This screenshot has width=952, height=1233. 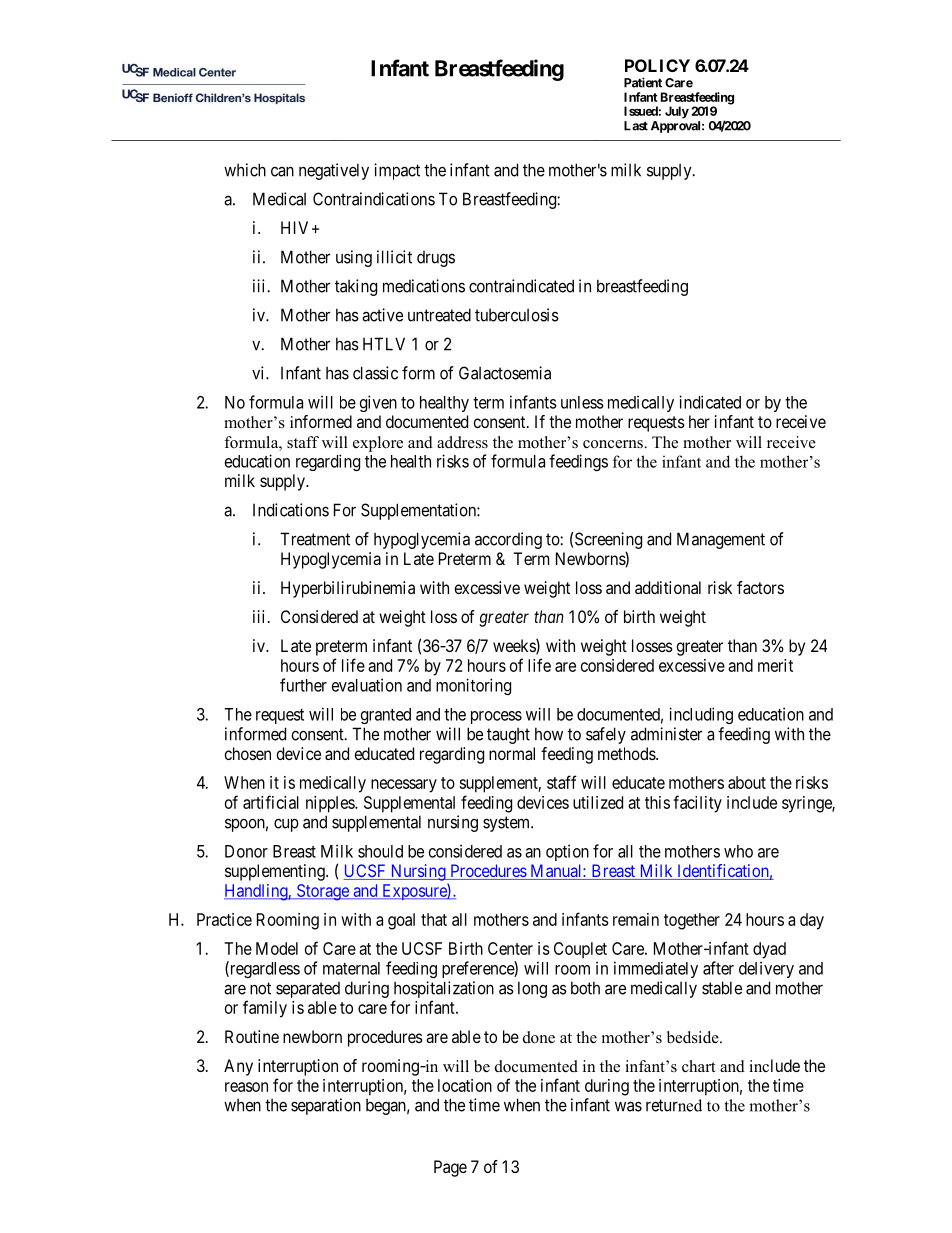 I want to click on Hyperbilirubinemia, so click(x=348, y=589).
